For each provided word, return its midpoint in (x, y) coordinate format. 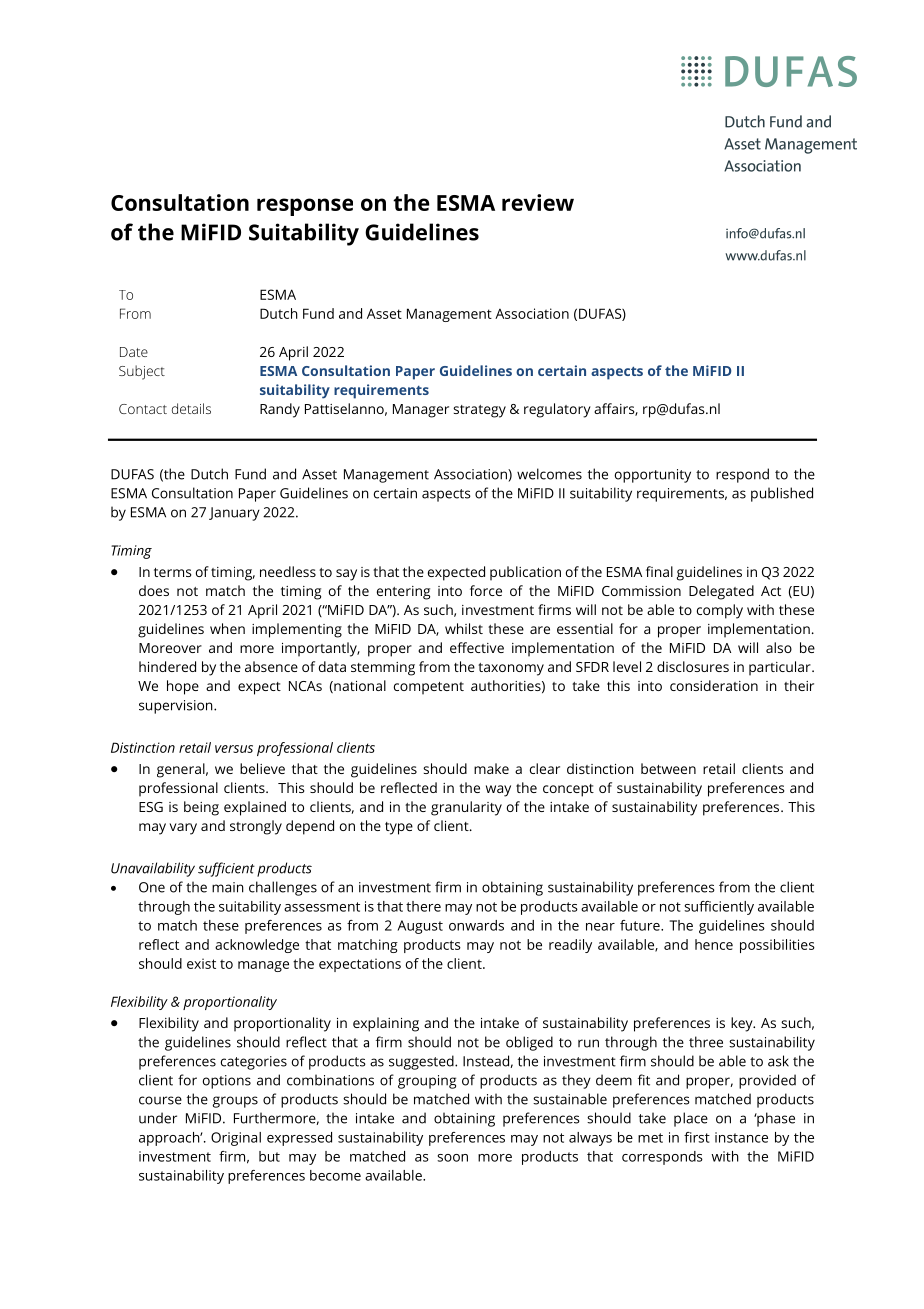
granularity (466, 808)
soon (452, 1158)
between (668, 768)
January (234, 514)
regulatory (557, 410)
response (305, 207)
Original (236, 1139)
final (659, 571)
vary (183, 829)
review (538, 202)
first (697, 1137)
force (486, 590)
